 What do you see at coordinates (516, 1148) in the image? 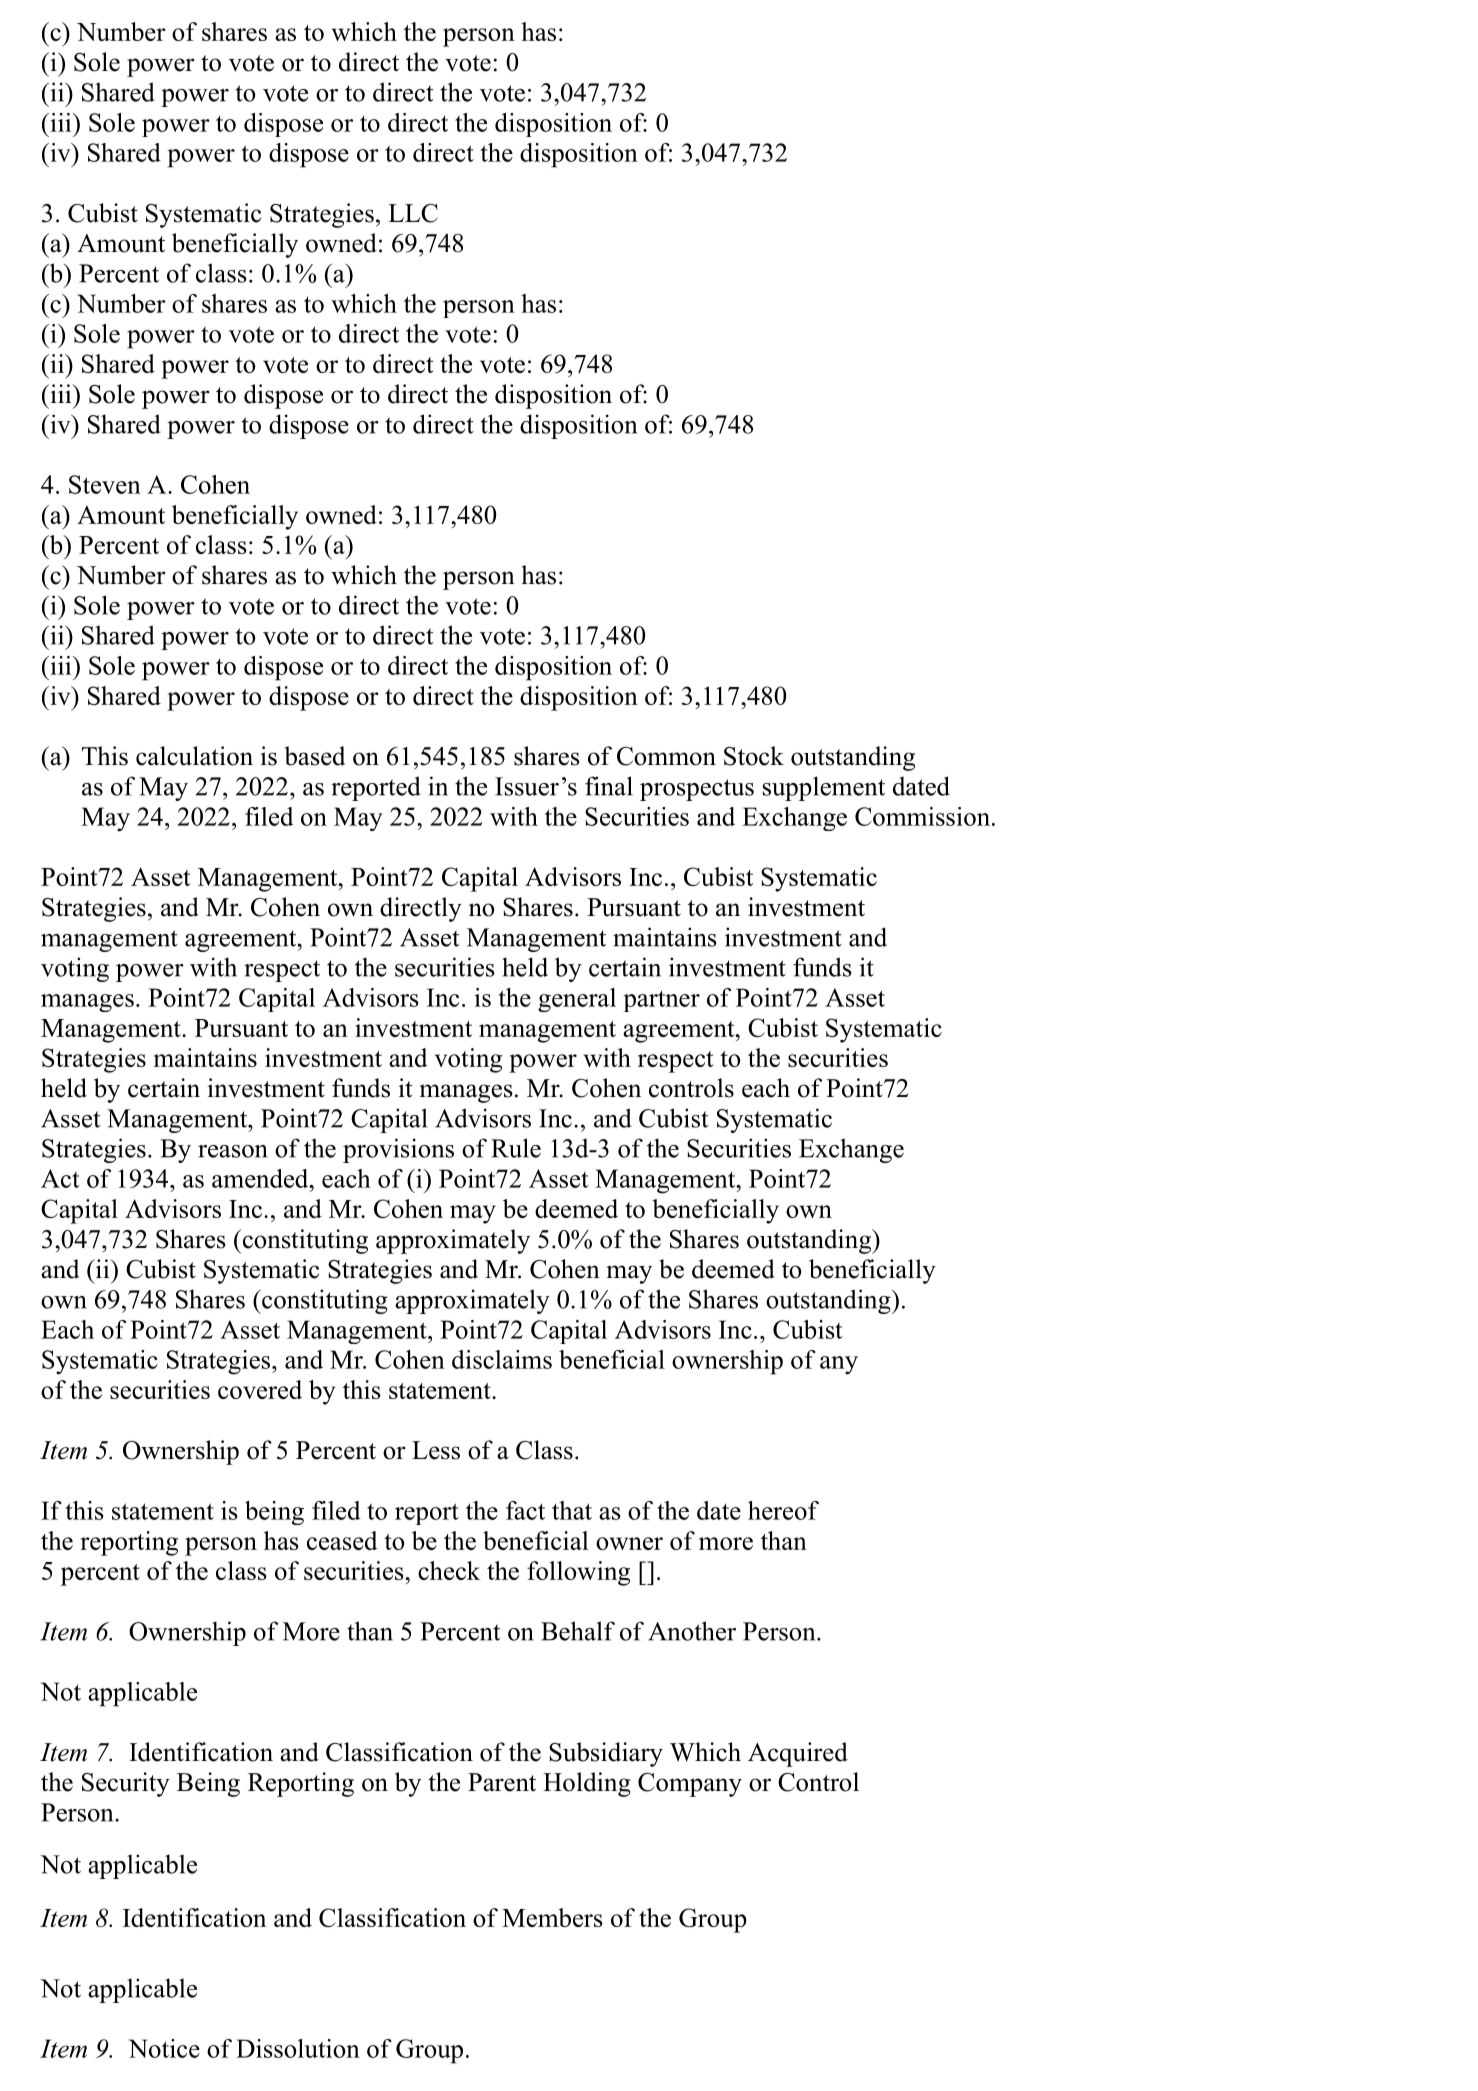
I see `Rule` at bounding box center [516, 1148].
